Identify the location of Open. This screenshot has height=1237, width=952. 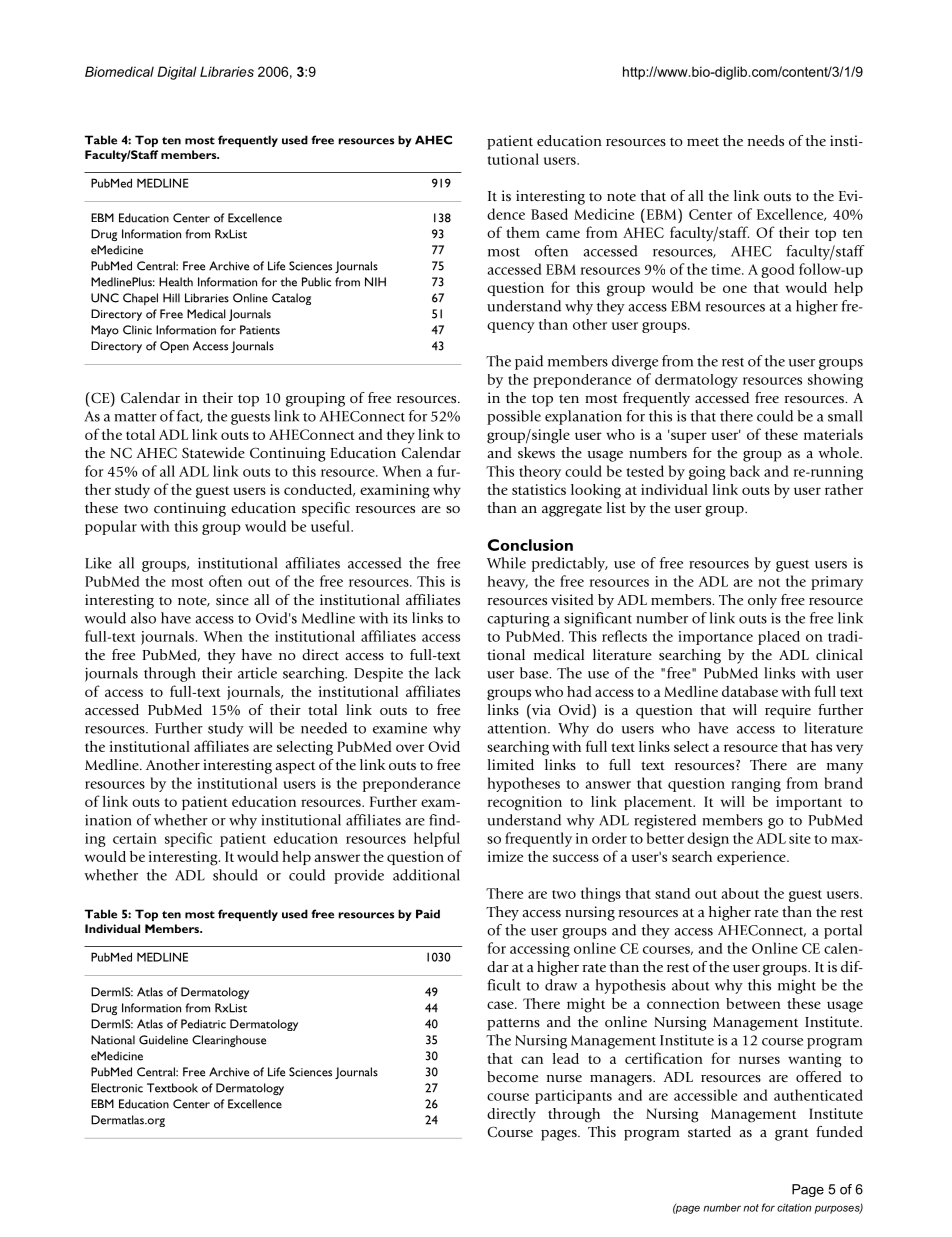
(174, 347).
